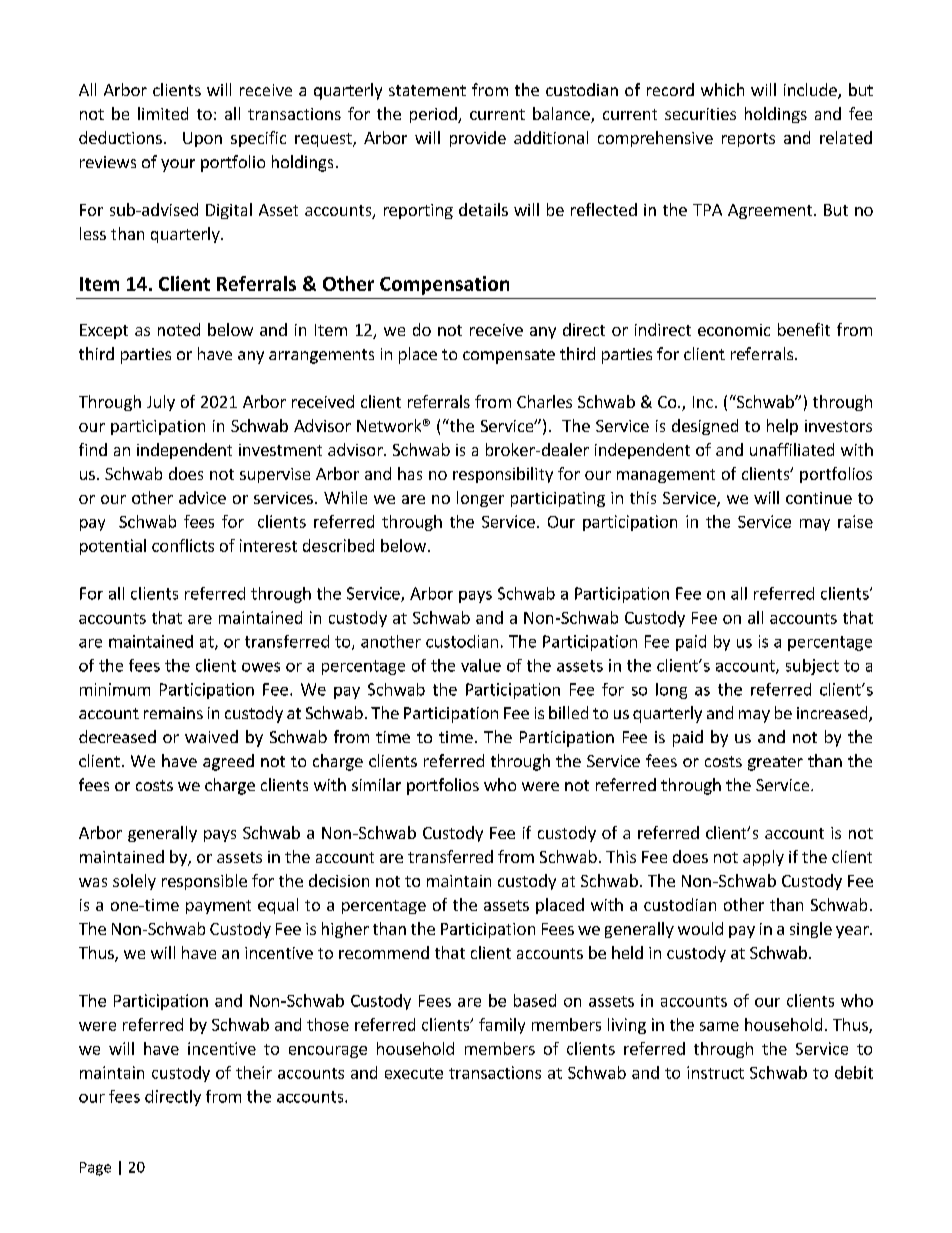 The image size is (952, 1233). What do you see at coordinates (478, 139) in the document?
I see `provide` at bounding box center [478, 139].
